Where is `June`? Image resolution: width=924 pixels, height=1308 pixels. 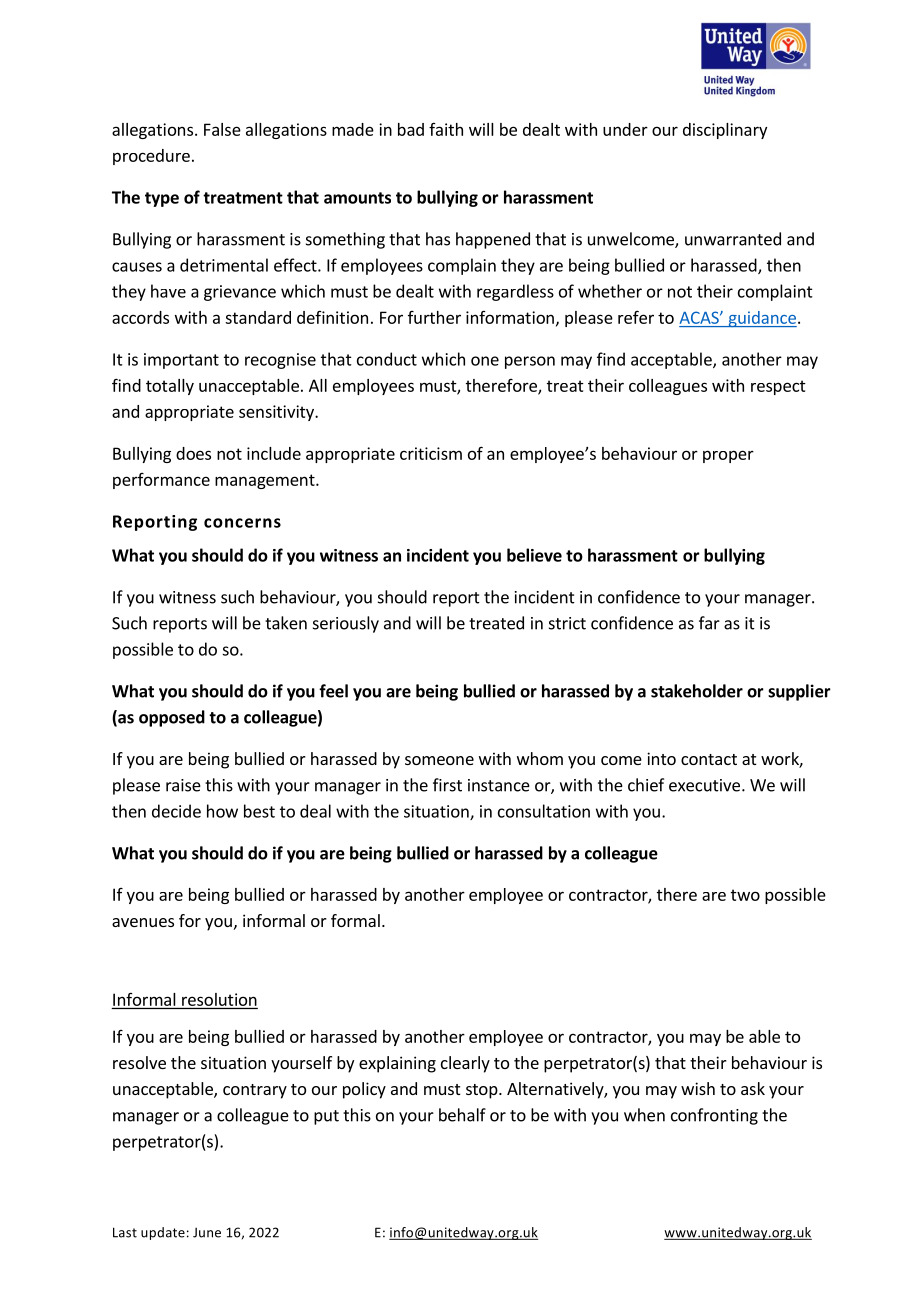 June is located at coordinates (207, 1233).
